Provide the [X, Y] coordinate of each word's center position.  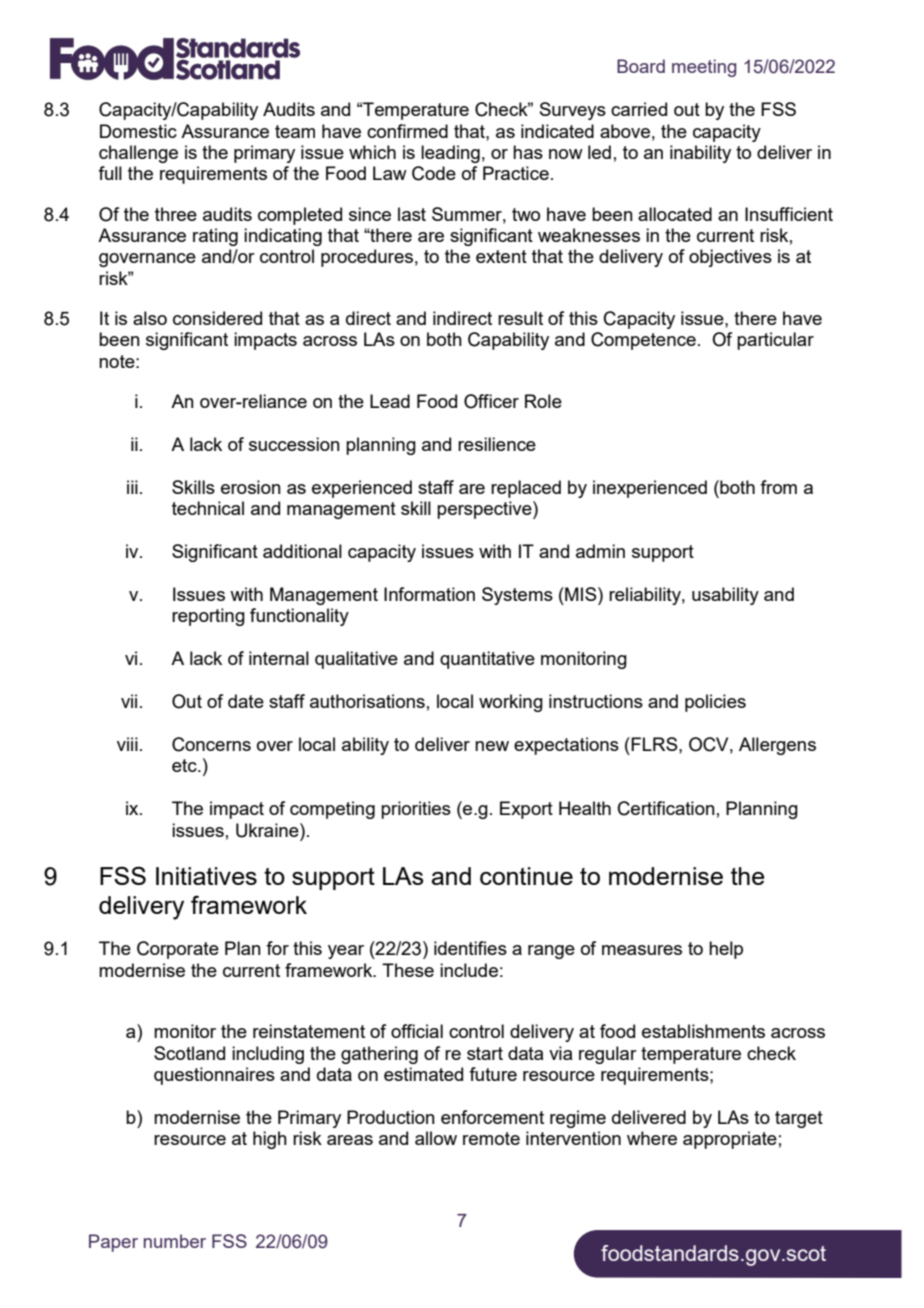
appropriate [730, 1140]
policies [715, 703]
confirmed [407, 131]
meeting [704, 68]
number [175, 1241]
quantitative [487, 660]
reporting [208, 617]
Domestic [138, 131]
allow [436, 1138]
